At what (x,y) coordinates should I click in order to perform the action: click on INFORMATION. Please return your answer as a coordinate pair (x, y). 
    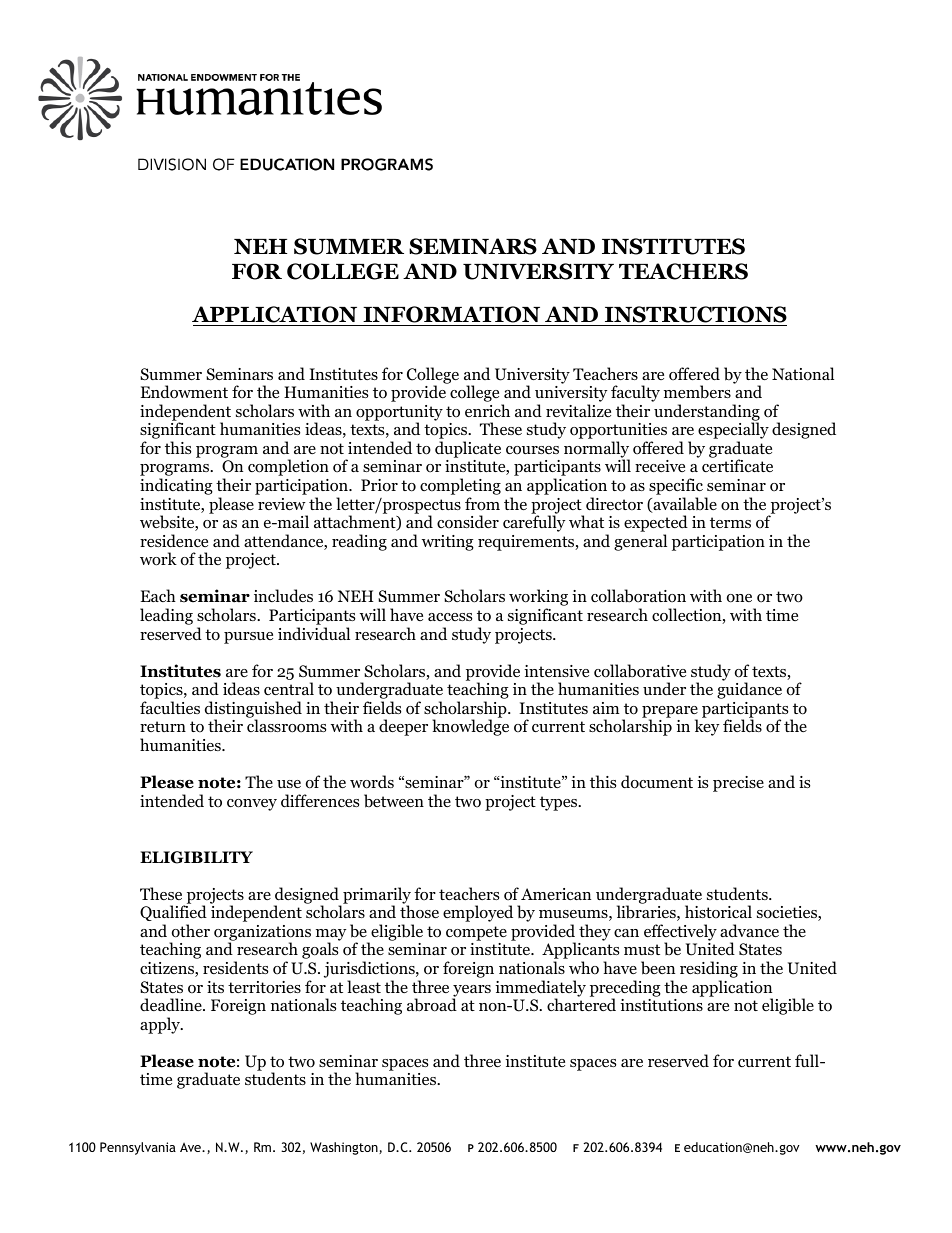
    Looking at the image, I should click on (452, 316).
